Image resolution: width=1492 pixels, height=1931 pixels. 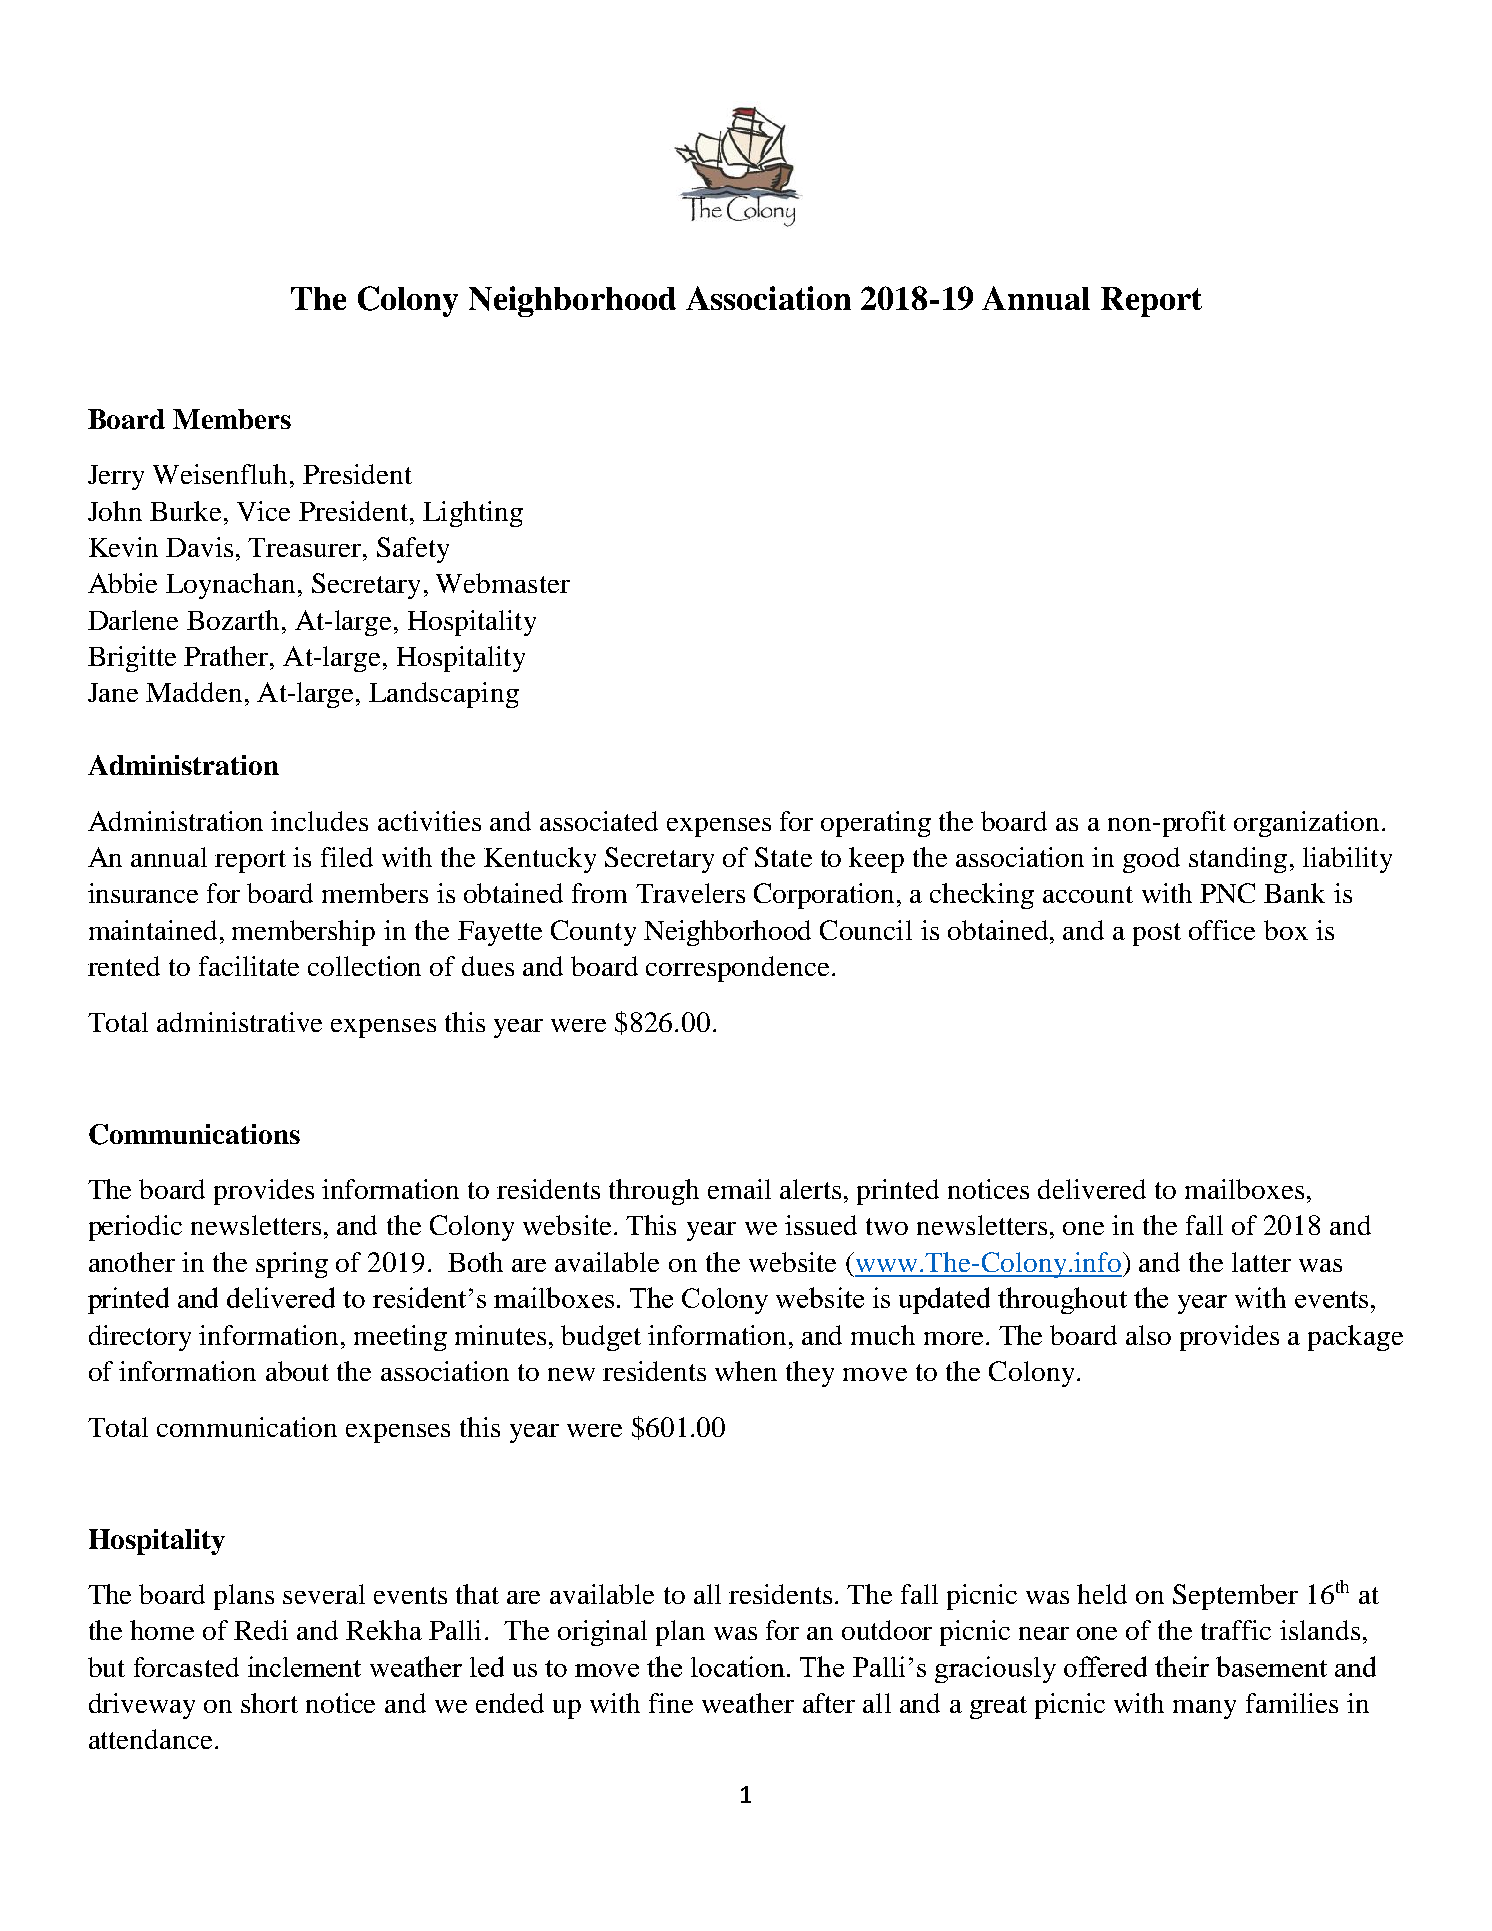 What do you see at coordinates (249, 966) in the screenshot?
I see `facilitate` at bounding box center [249, 966].
